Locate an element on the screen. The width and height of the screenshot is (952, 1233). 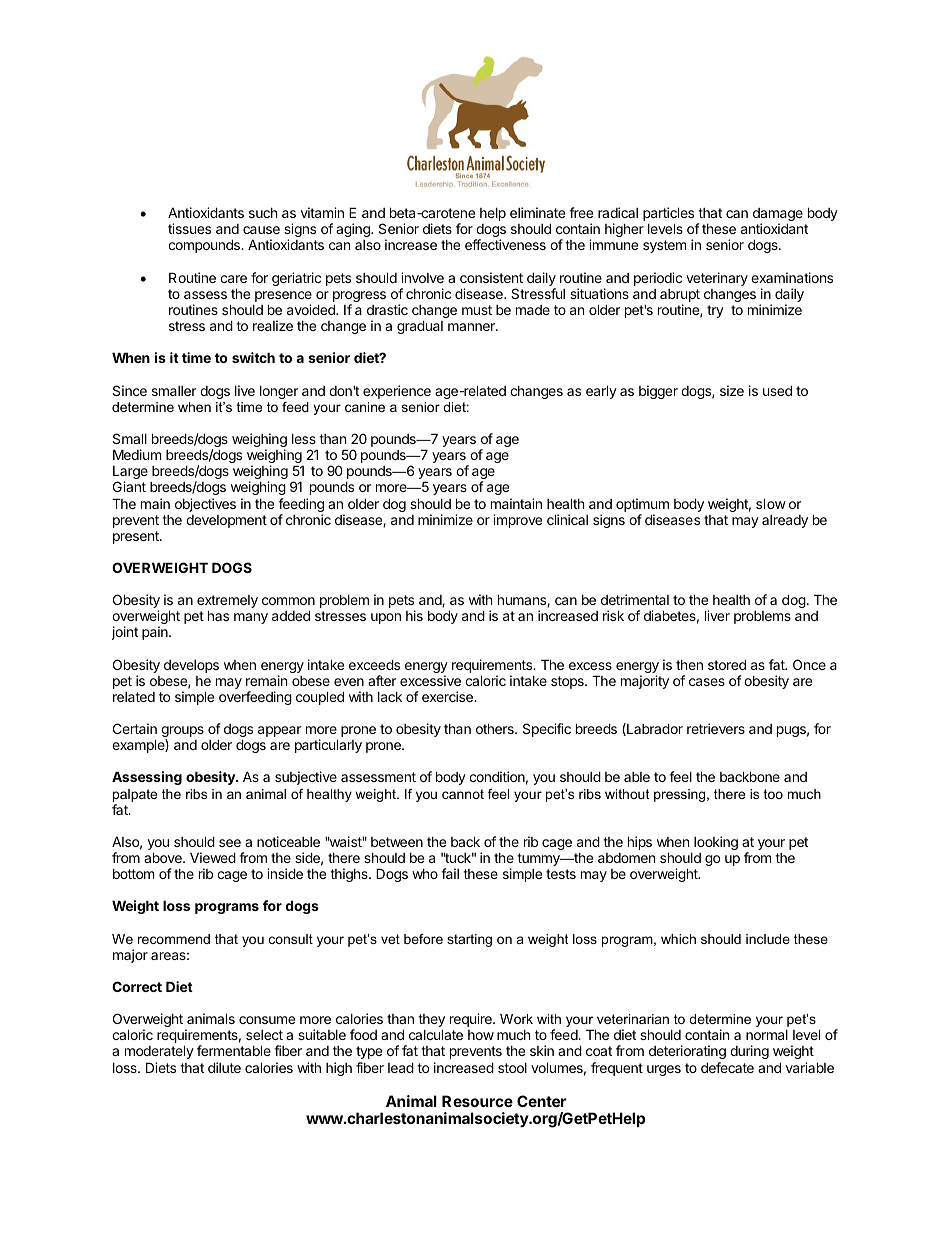
improve is located at coordinates (517, 521).
